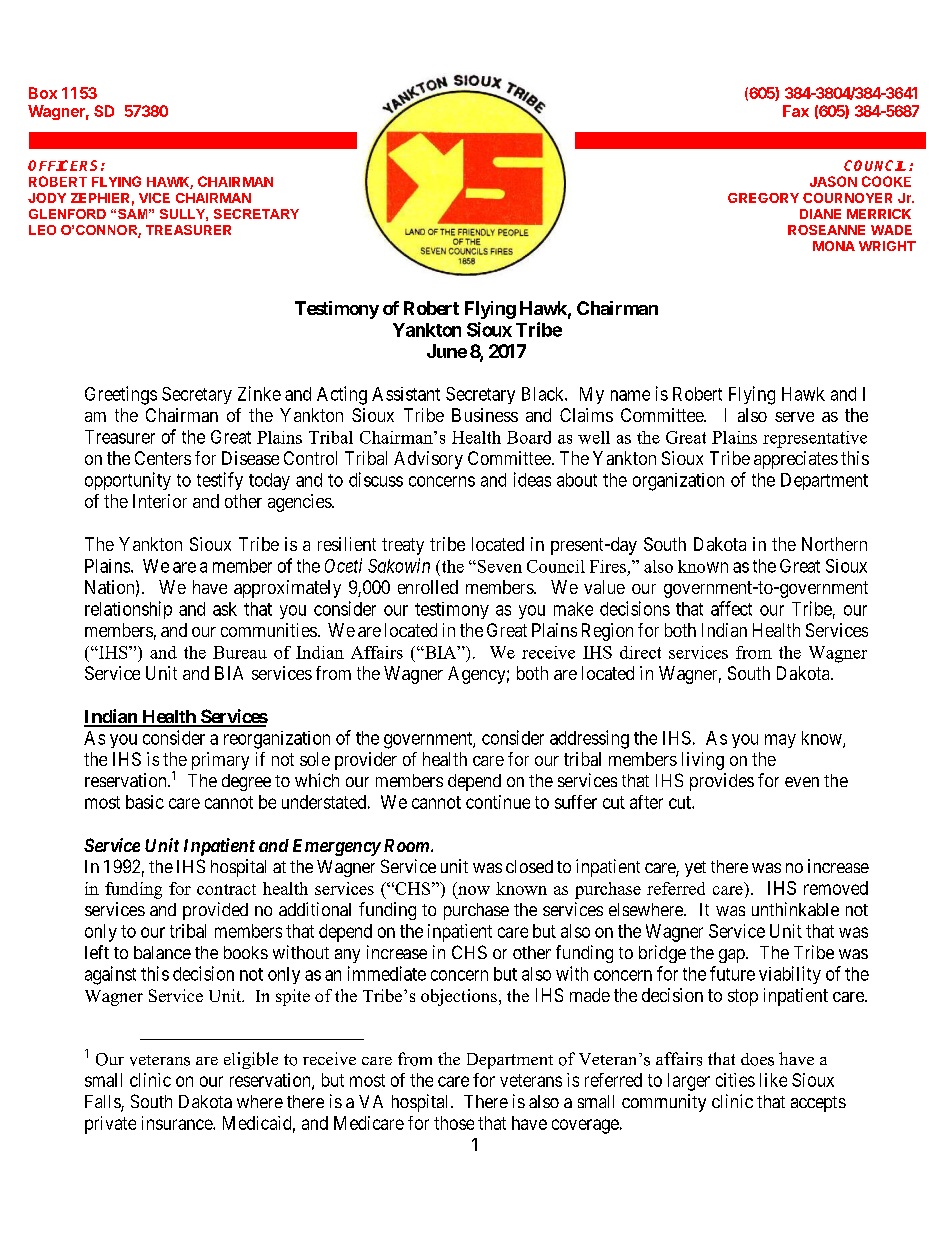 The image size is (952, 1233). What do you see at coordinates (406, 394) in the image?
I see `Assistant` at bounding box center [406, 394].
